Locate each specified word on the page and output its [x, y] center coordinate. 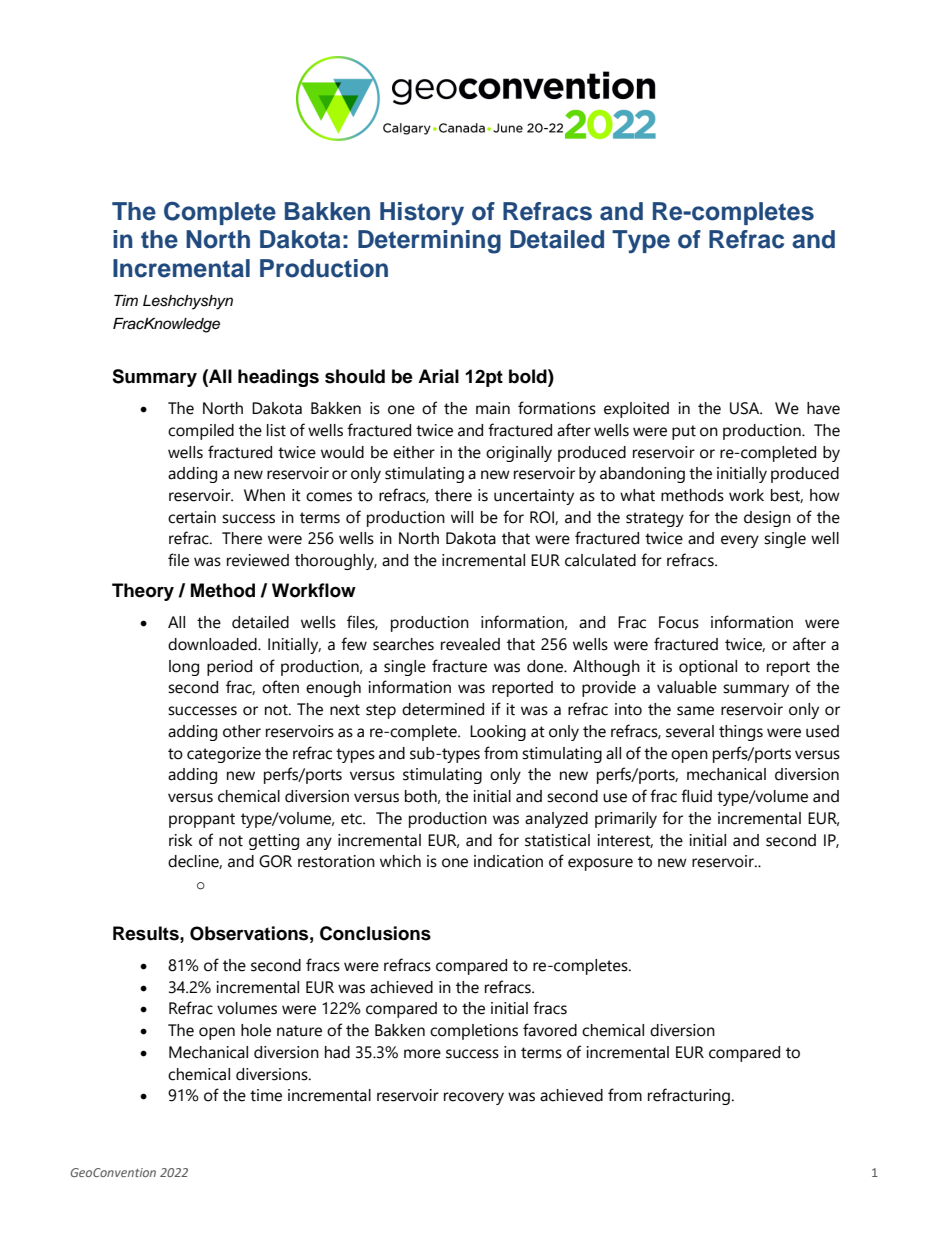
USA [746, 408]
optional [708, 668]
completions [474, 1032]
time [266, 1095]
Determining [429, 242]
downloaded [213, 644]
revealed [470, 644]
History [422, 214]
